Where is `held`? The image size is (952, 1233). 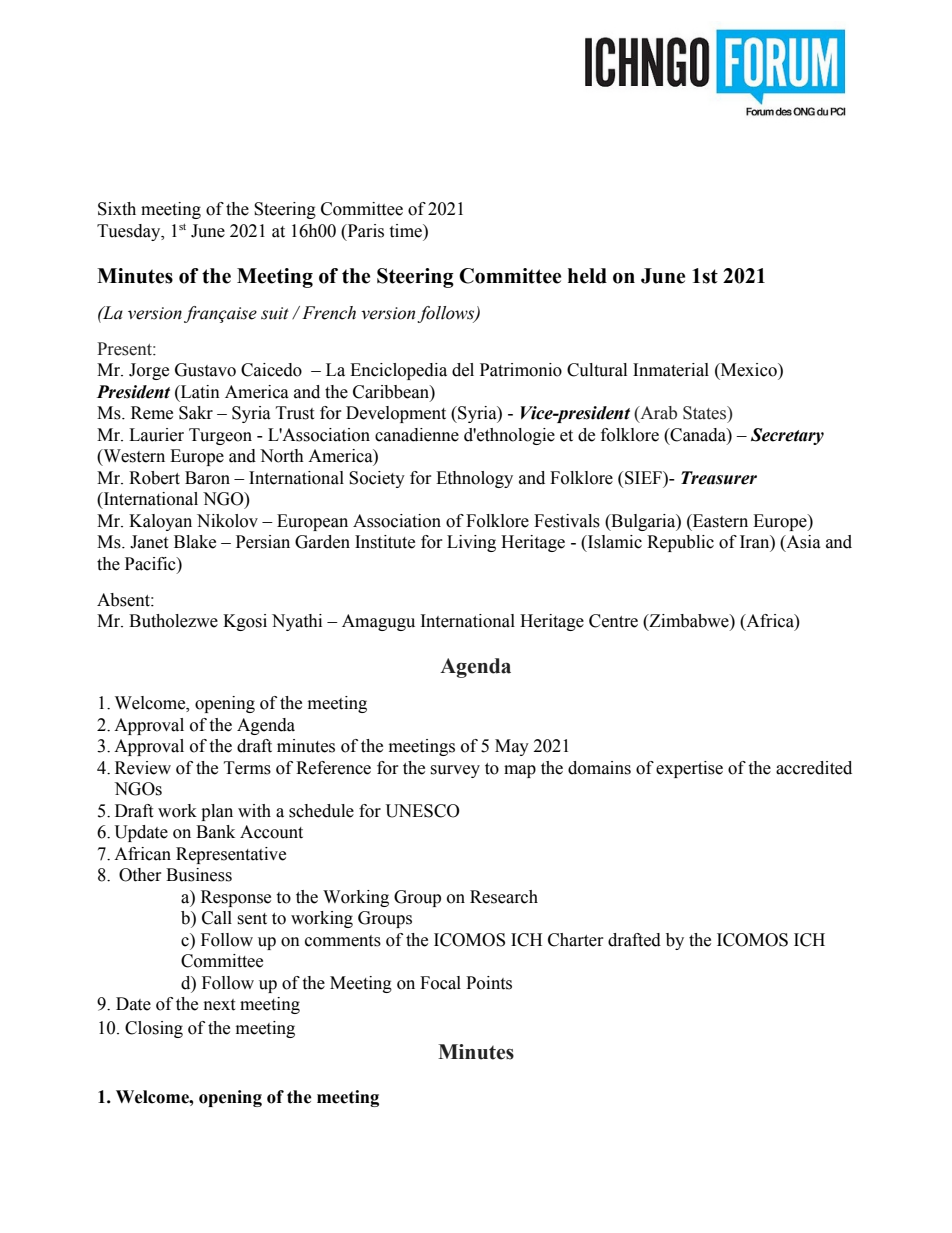 held is located at coordinates (587, 276).
